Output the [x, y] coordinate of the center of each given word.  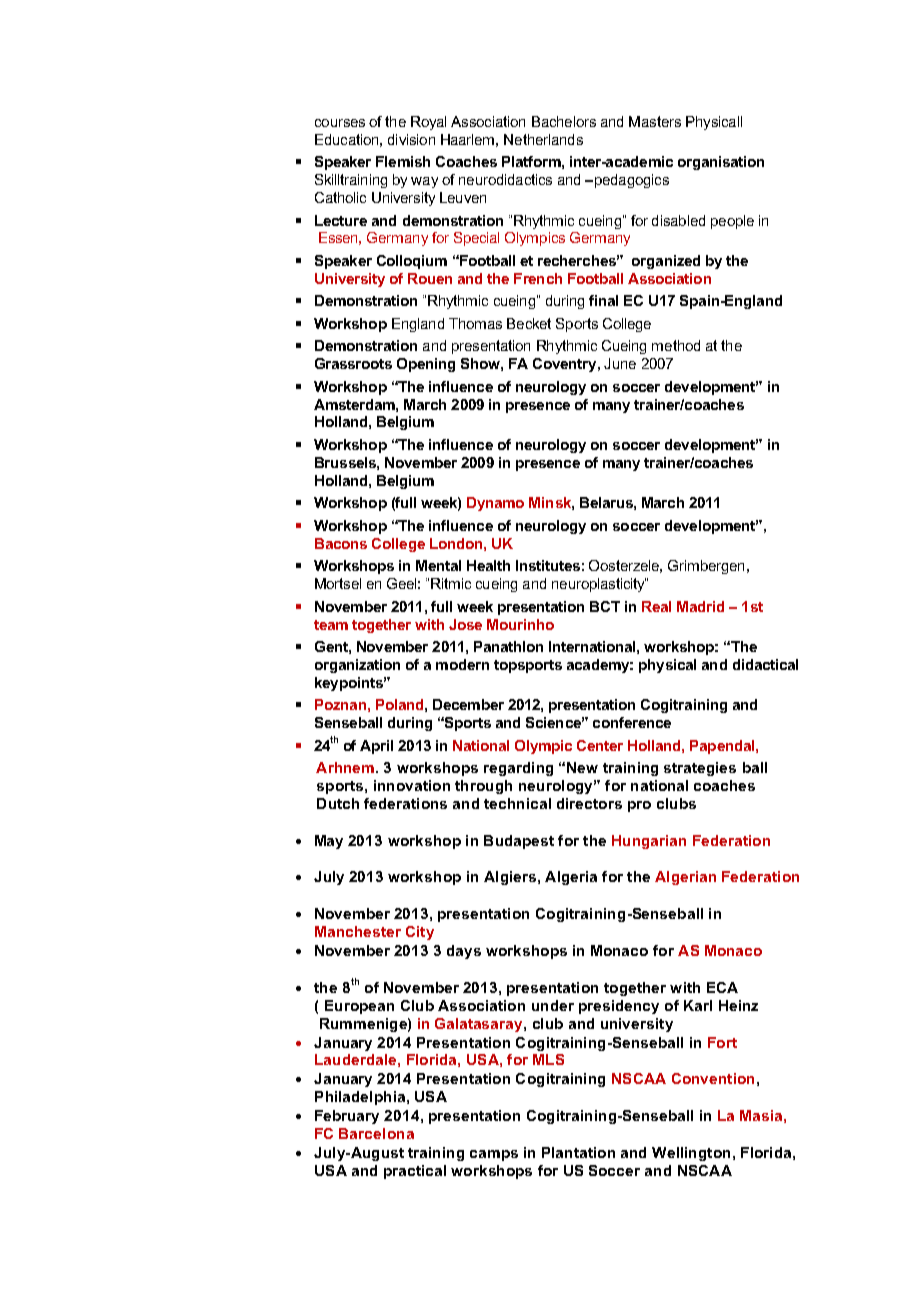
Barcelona [376, 1133]
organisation [721, 163]
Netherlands [543, 139]
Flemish [403, 161]
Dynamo [495, 504]
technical [517, 803]
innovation [412, 785]
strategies [700, 769]
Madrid [700, 606]
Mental [438, 565]
